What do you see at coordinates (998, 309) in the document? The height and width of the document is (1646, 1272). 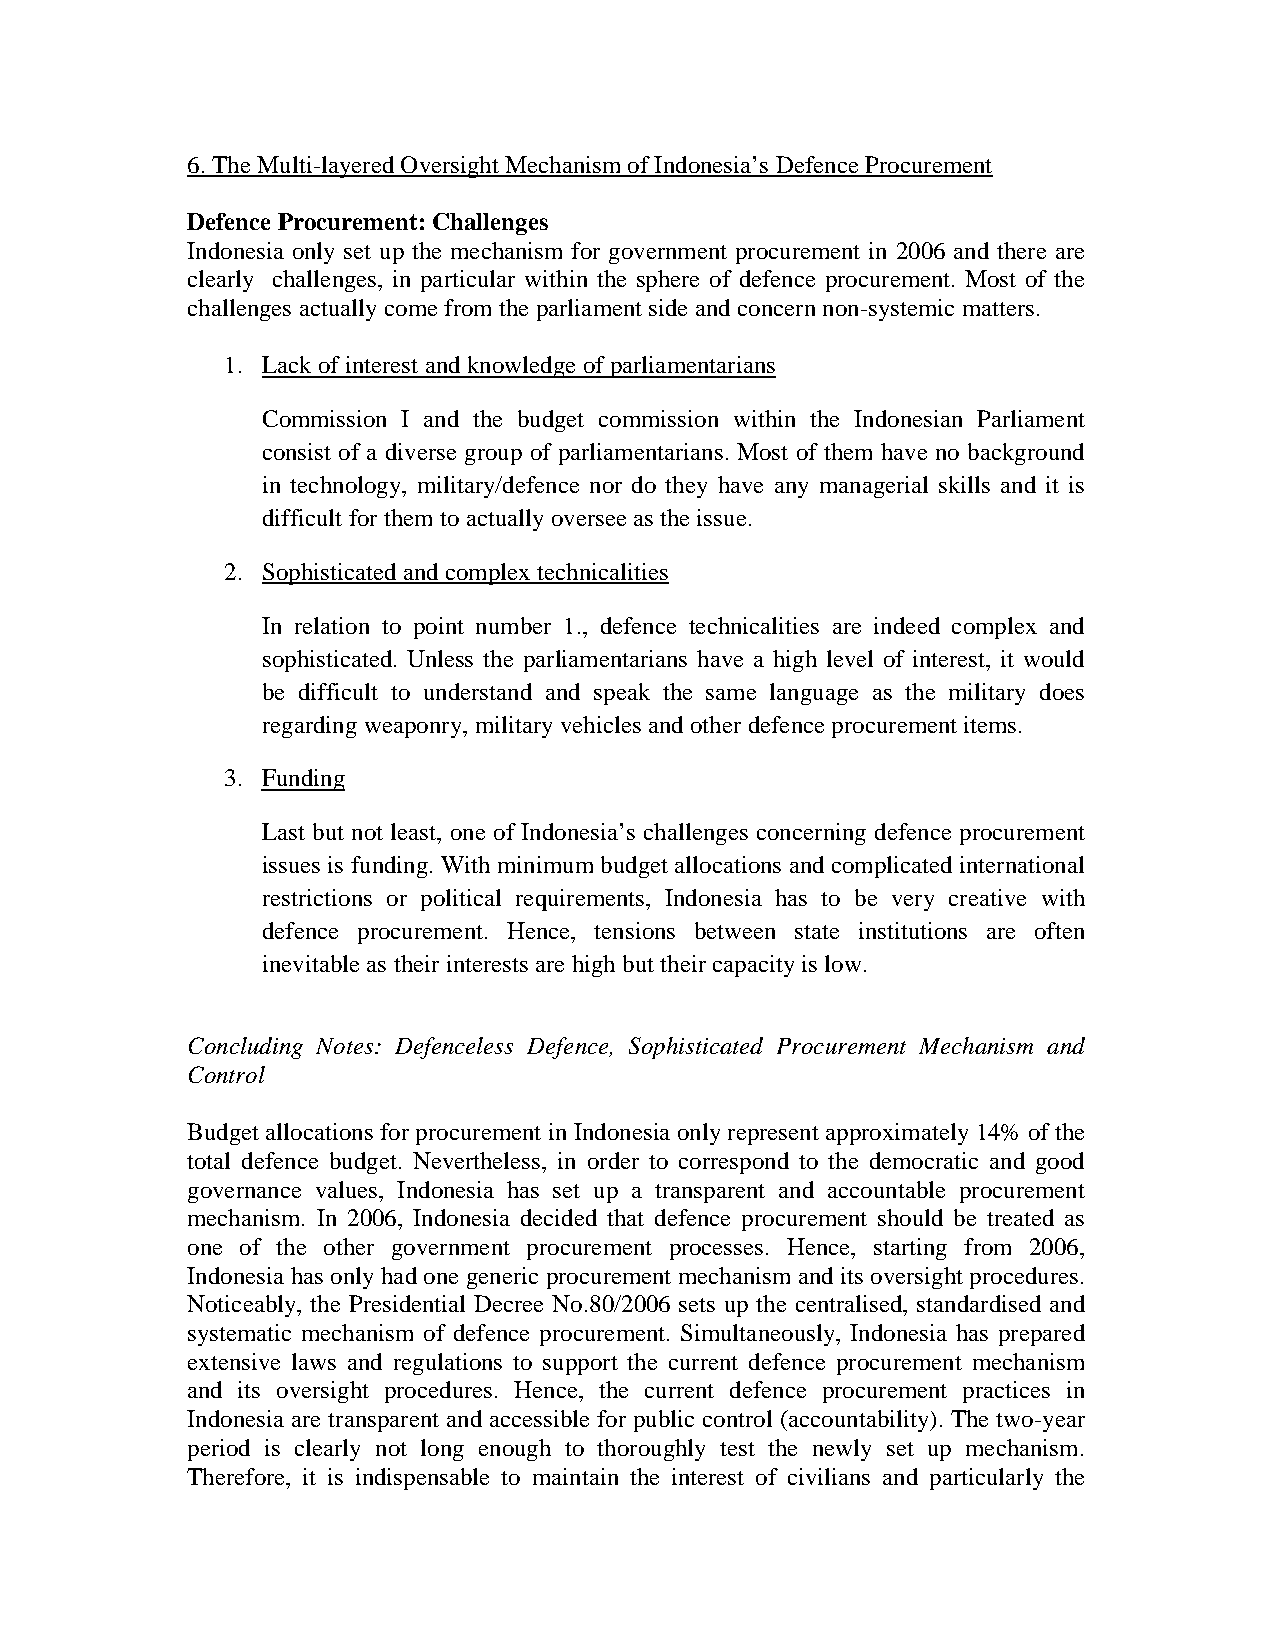 I see `matters` at bounding box center [998, 309].
